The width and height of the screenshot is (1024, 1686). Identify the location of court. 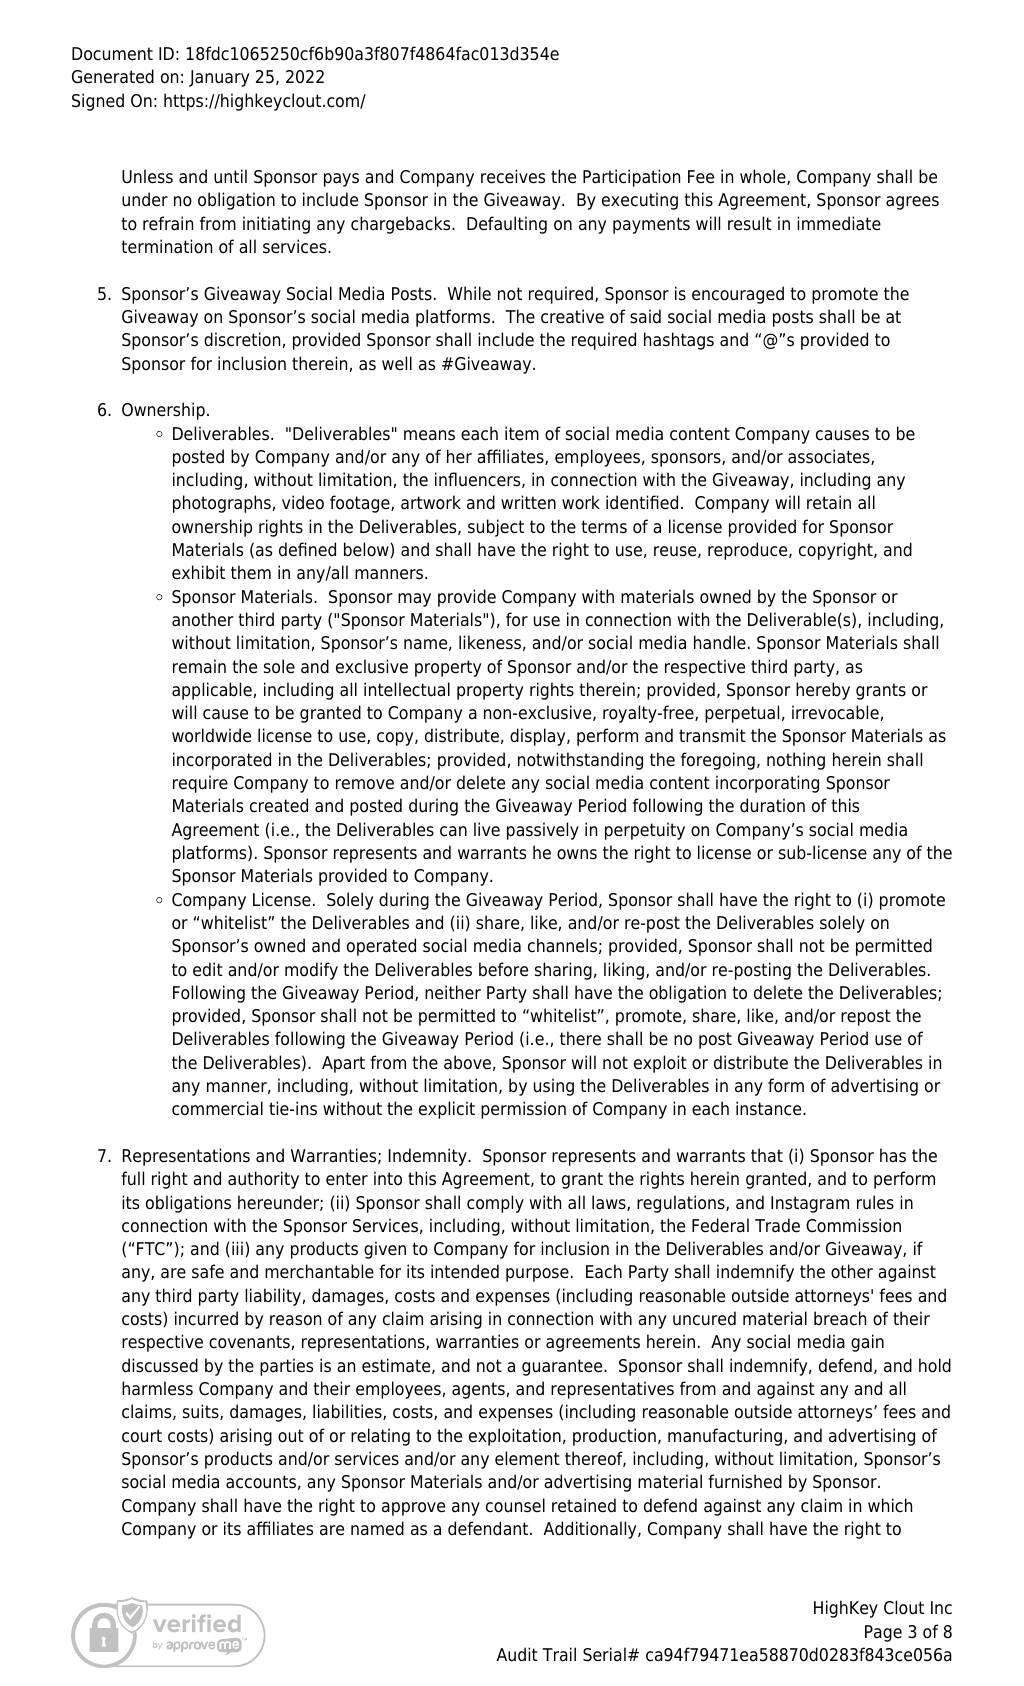
(142, 1436).
